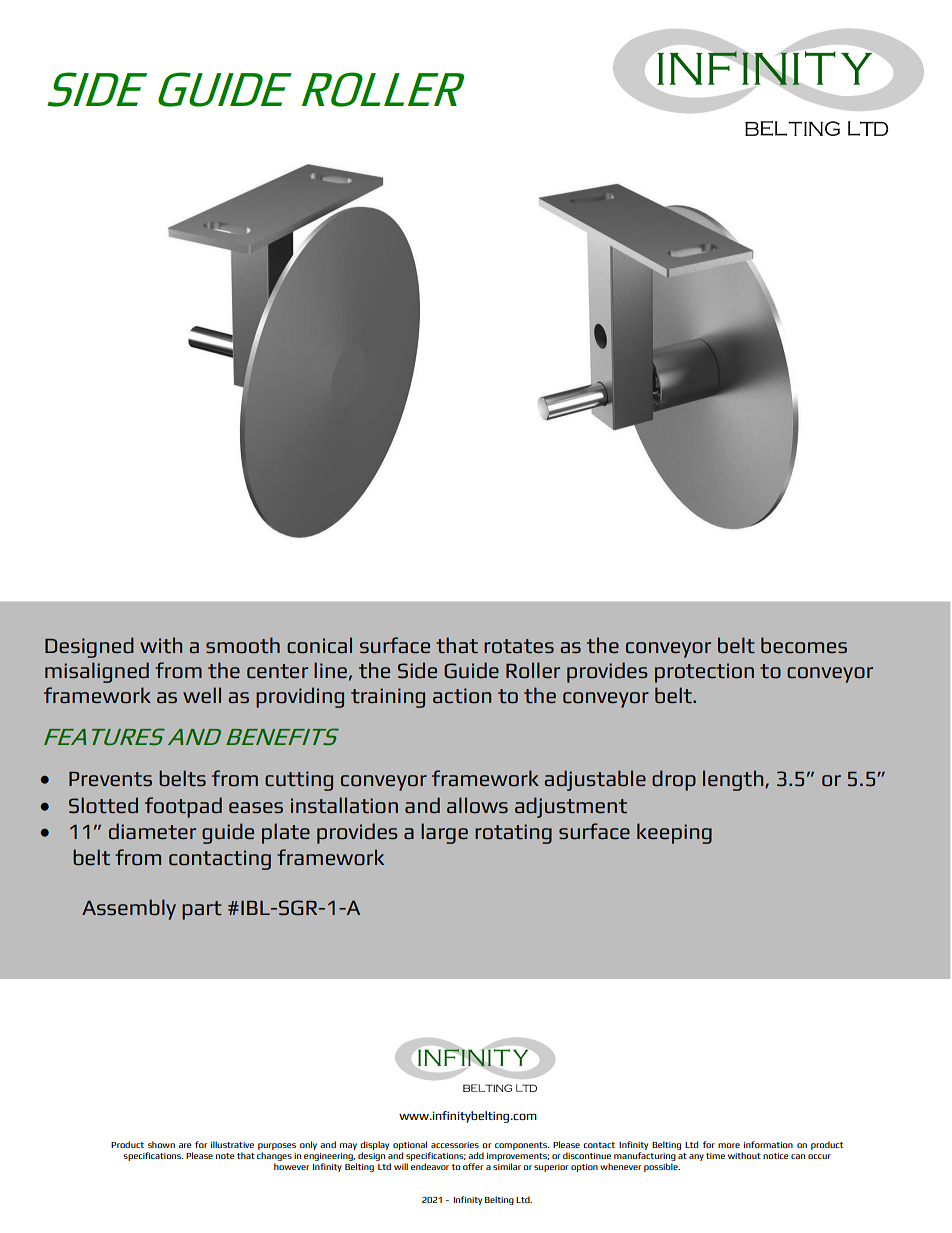 The height and width of the screenshot is (1233, 952). I want to click on large, so click(444, 833).
